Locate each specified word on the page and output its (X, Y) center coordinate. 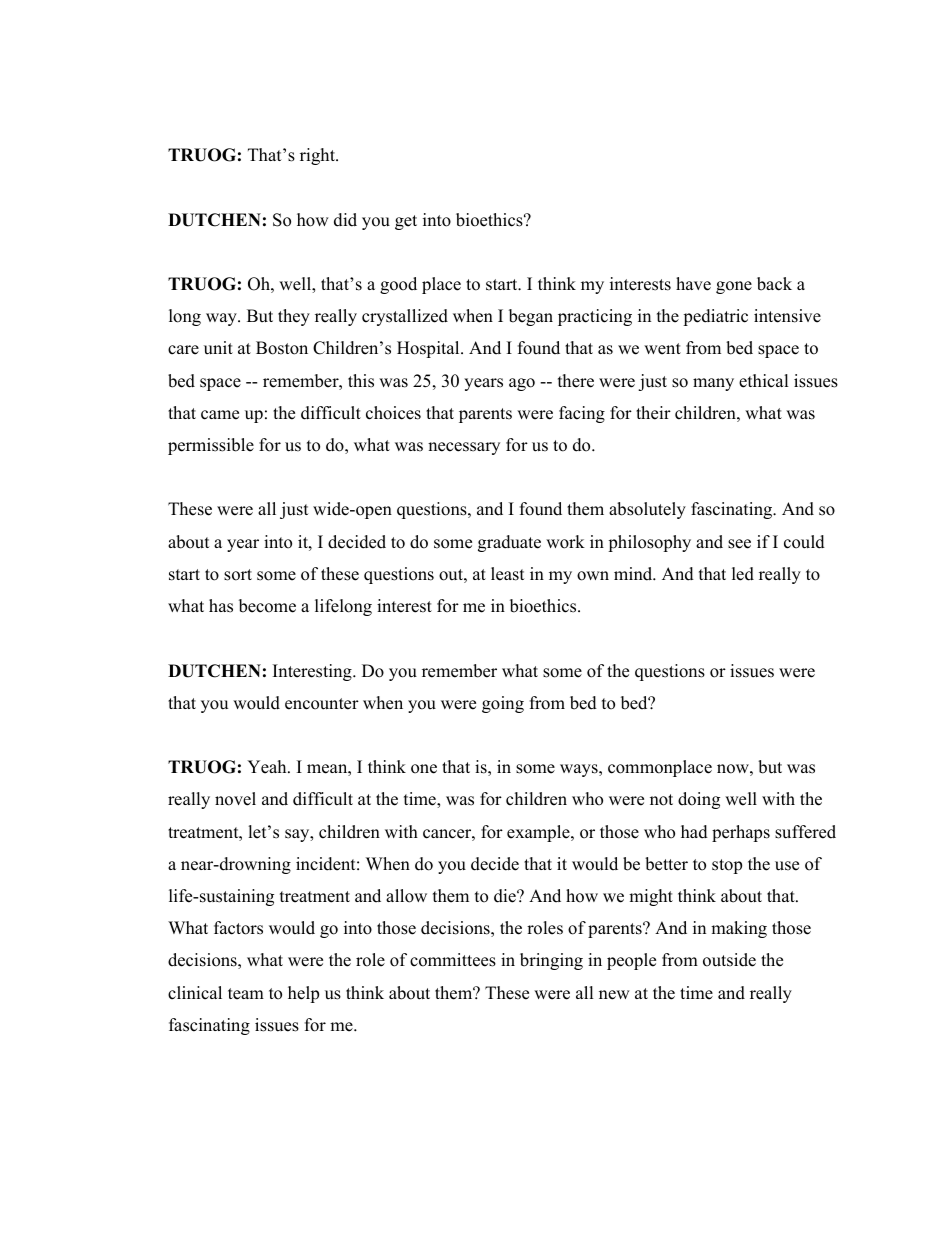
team (246, 994)
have (693, 284)
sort (238, 575)
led (743, 574)
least (508, 574)
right (318, 156)
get (406, 222)
